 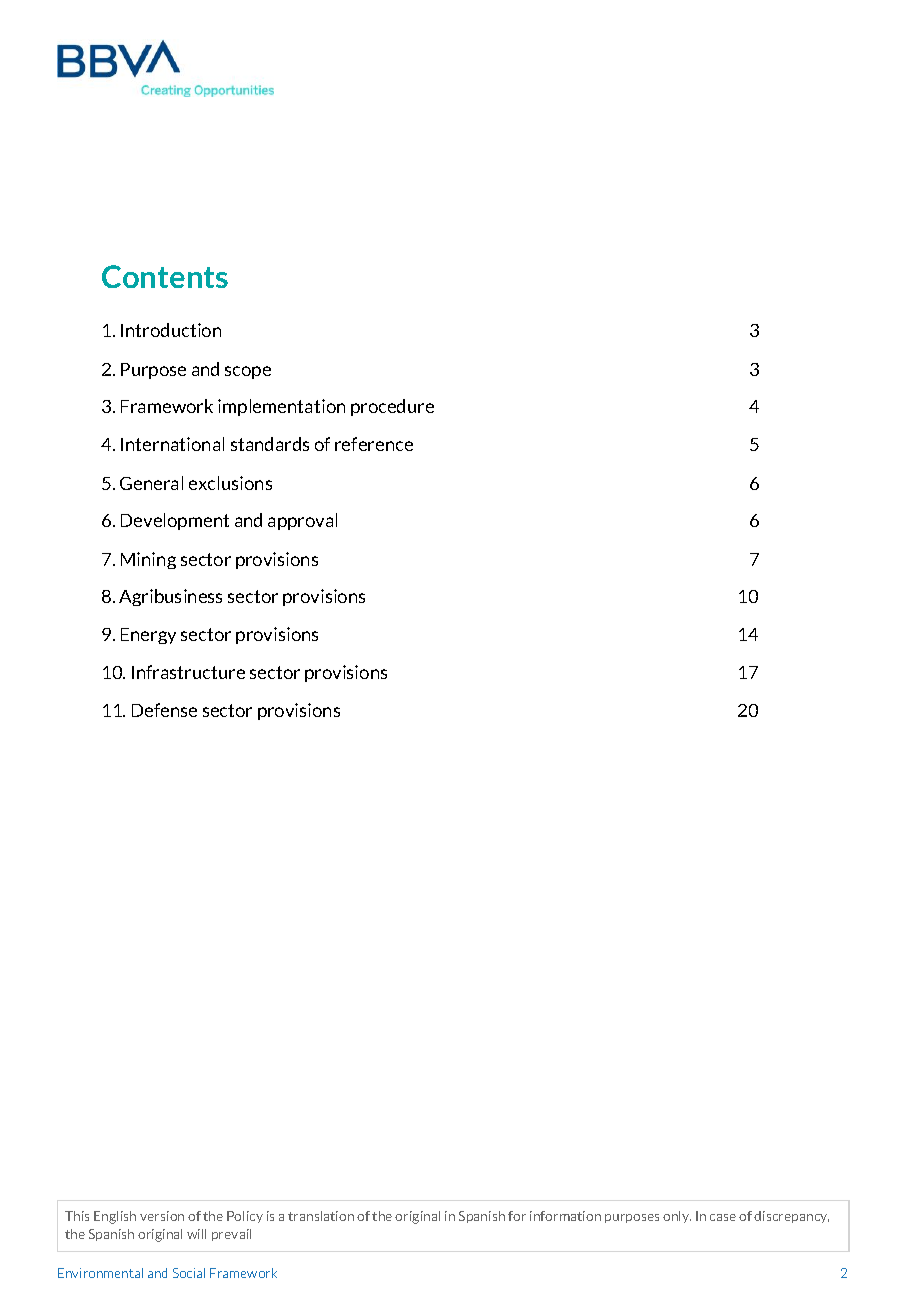 I want to click on will, so click(x=196, y=1234).
